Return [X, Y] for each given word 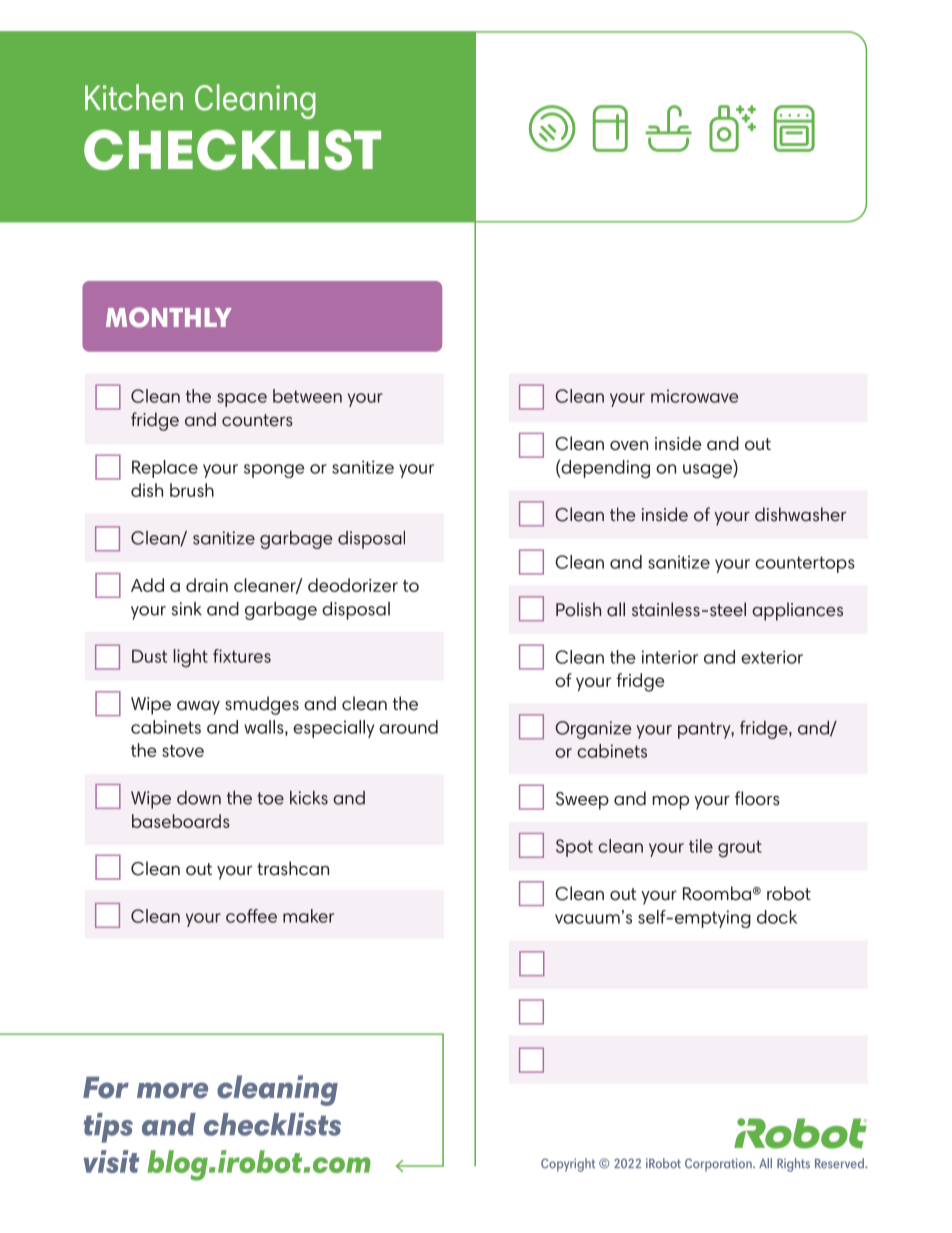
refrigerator [610, 128]
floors [757, 798]
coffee [251, 916]
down [199, 798]
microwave [694, 396]
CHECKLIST [232, 149]
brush [192, 490]
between [307, 396]
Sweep [582, 801]
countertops [805, 564]
